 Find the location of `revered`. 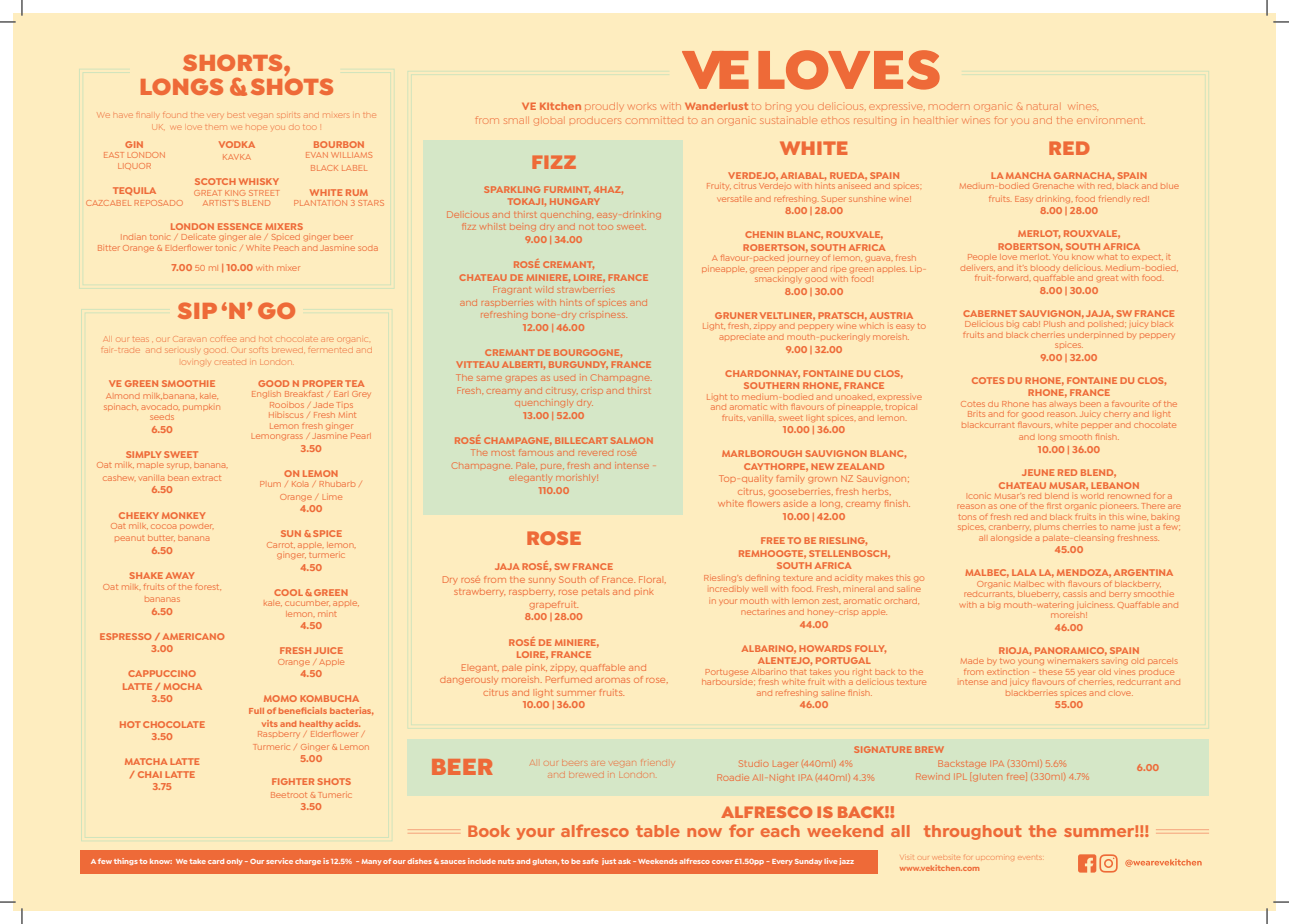

revered is located at coordinates (596, 453).
